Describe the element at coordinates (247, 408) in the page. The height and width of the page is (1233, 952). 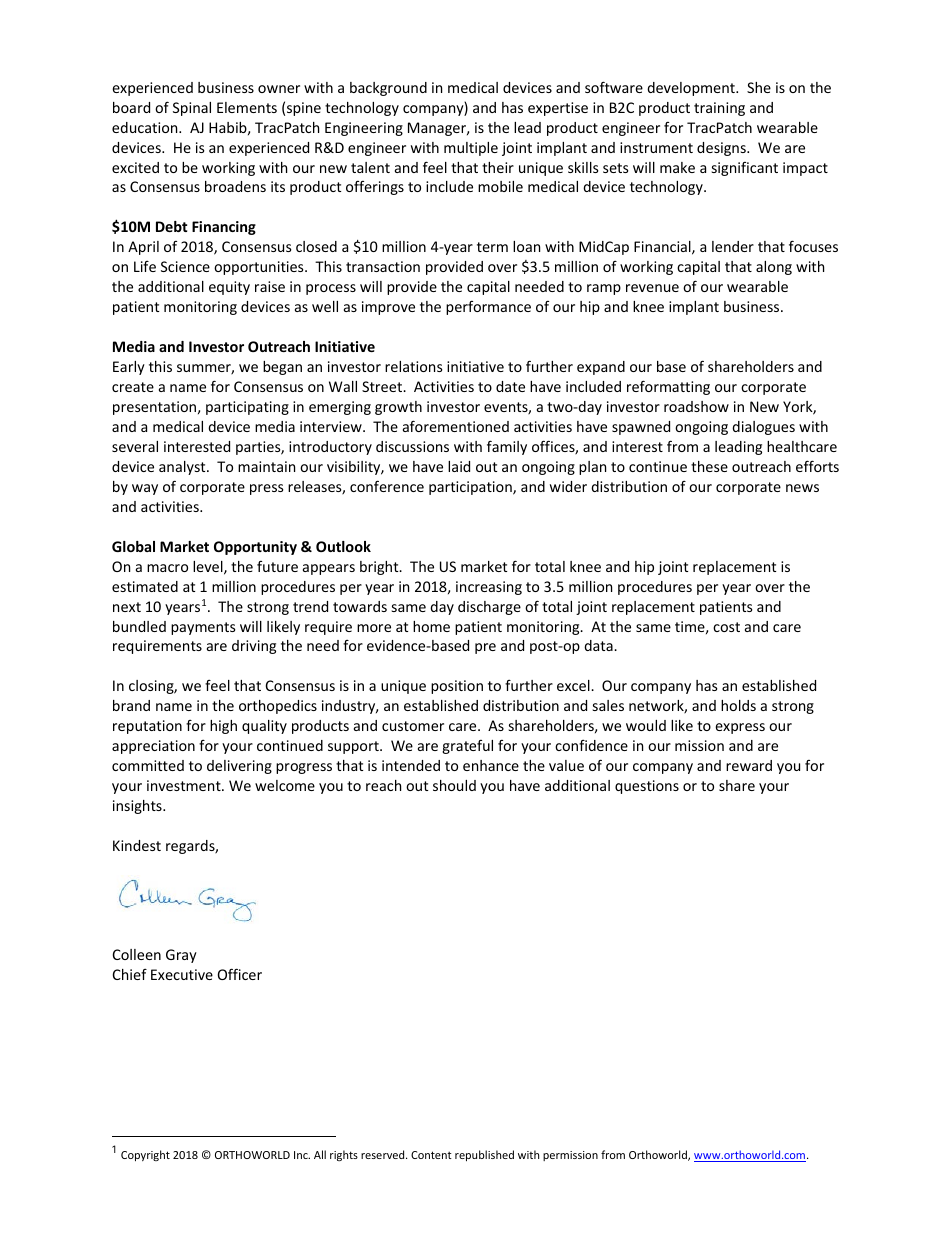
I see `participating` at that location.
